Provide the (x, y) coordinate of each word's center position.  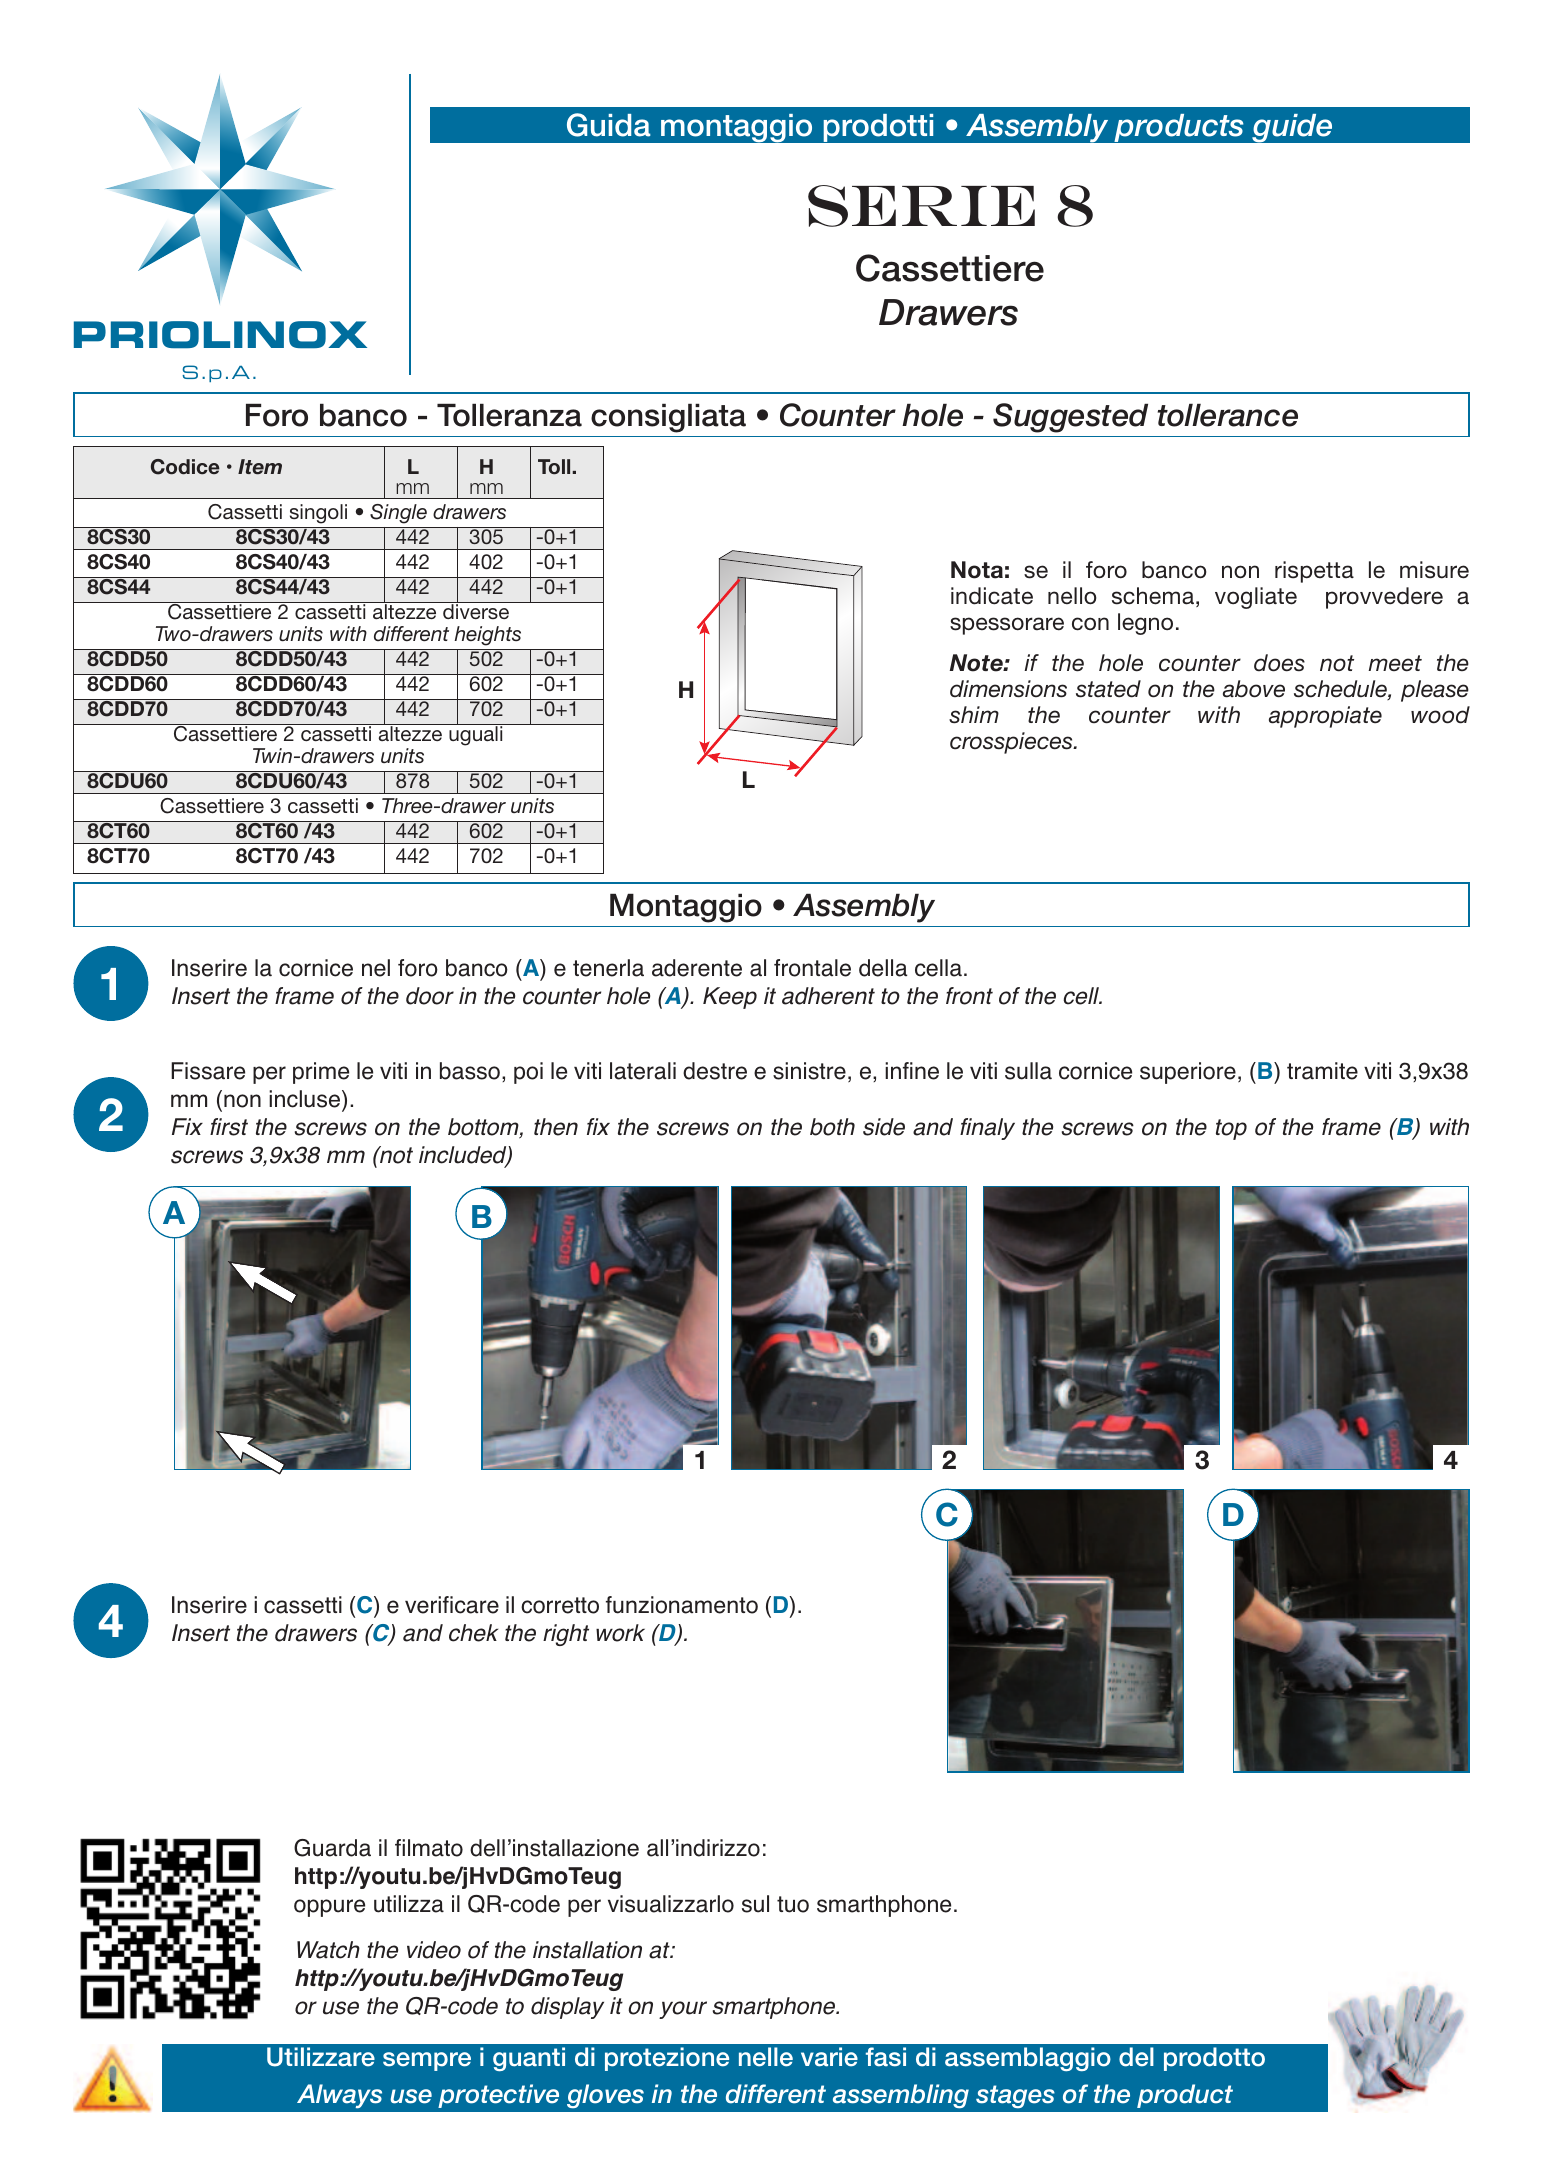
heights (487, 636)
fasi (886, 2057)
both (832, 1127)
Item (260, 467)
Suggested (1070, 418)
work (620, 1633)
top (1231, 1129)
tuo (793, 1904)
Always (339, 2096)
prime (321, 1073)
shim (974, 715)
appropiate (1325, 717)
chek (473, 1633)
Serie (921, 206)
